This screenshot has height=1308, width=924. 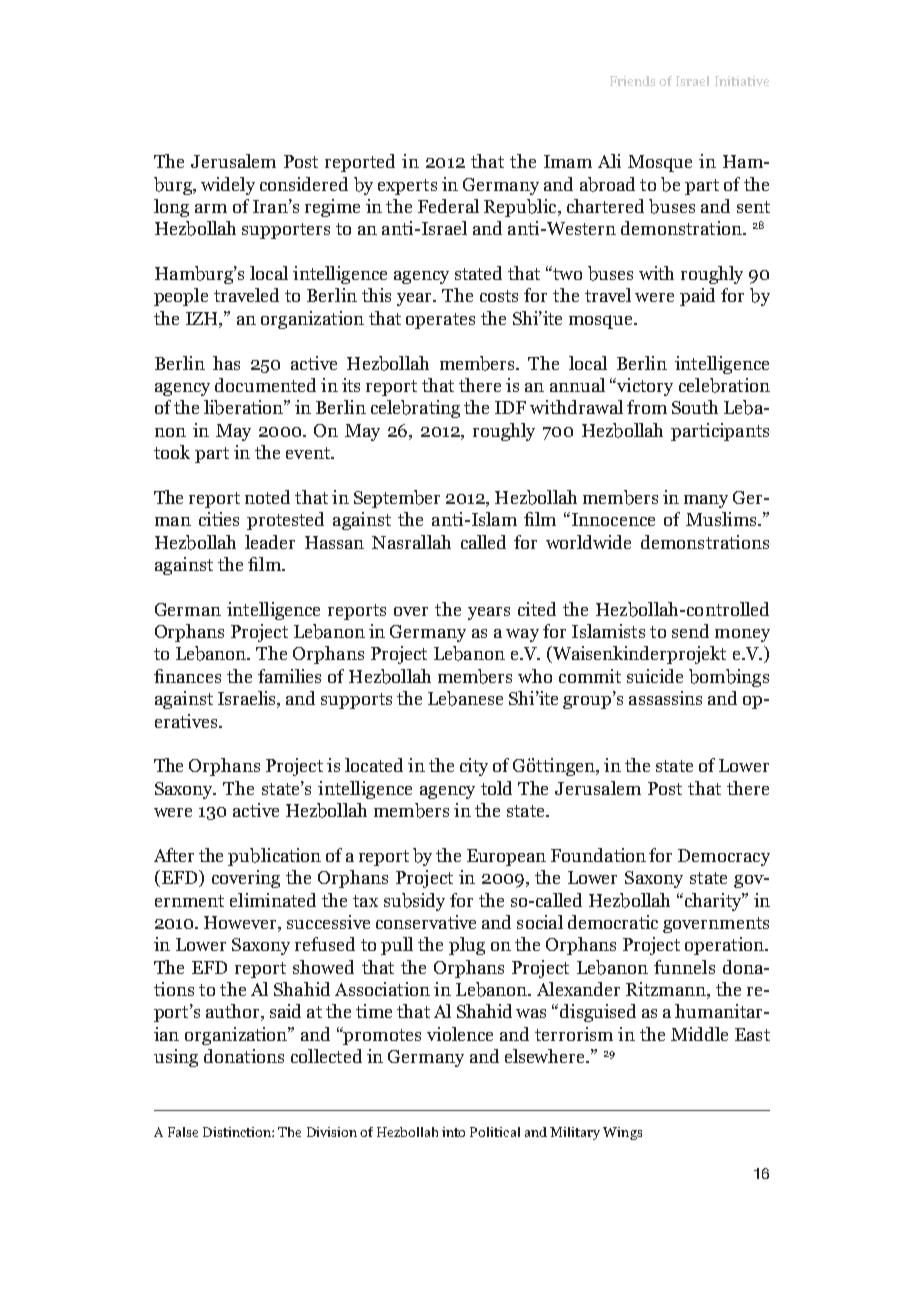 I want to click on Distinction, so click(x=238, y=1132).
